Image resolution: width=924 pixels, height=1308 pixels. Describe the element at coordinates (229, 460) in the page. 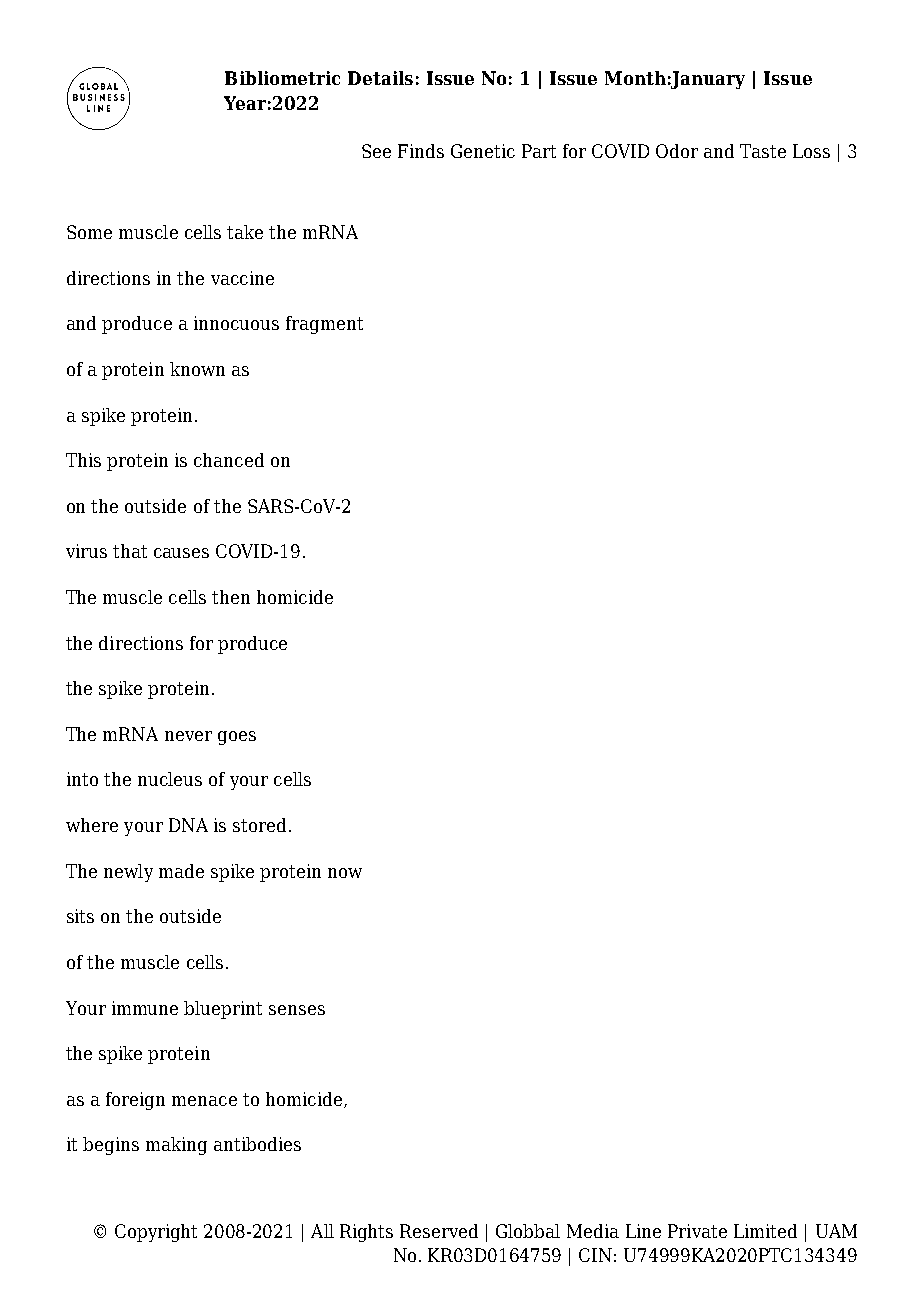

I see `chanced` at that location.
